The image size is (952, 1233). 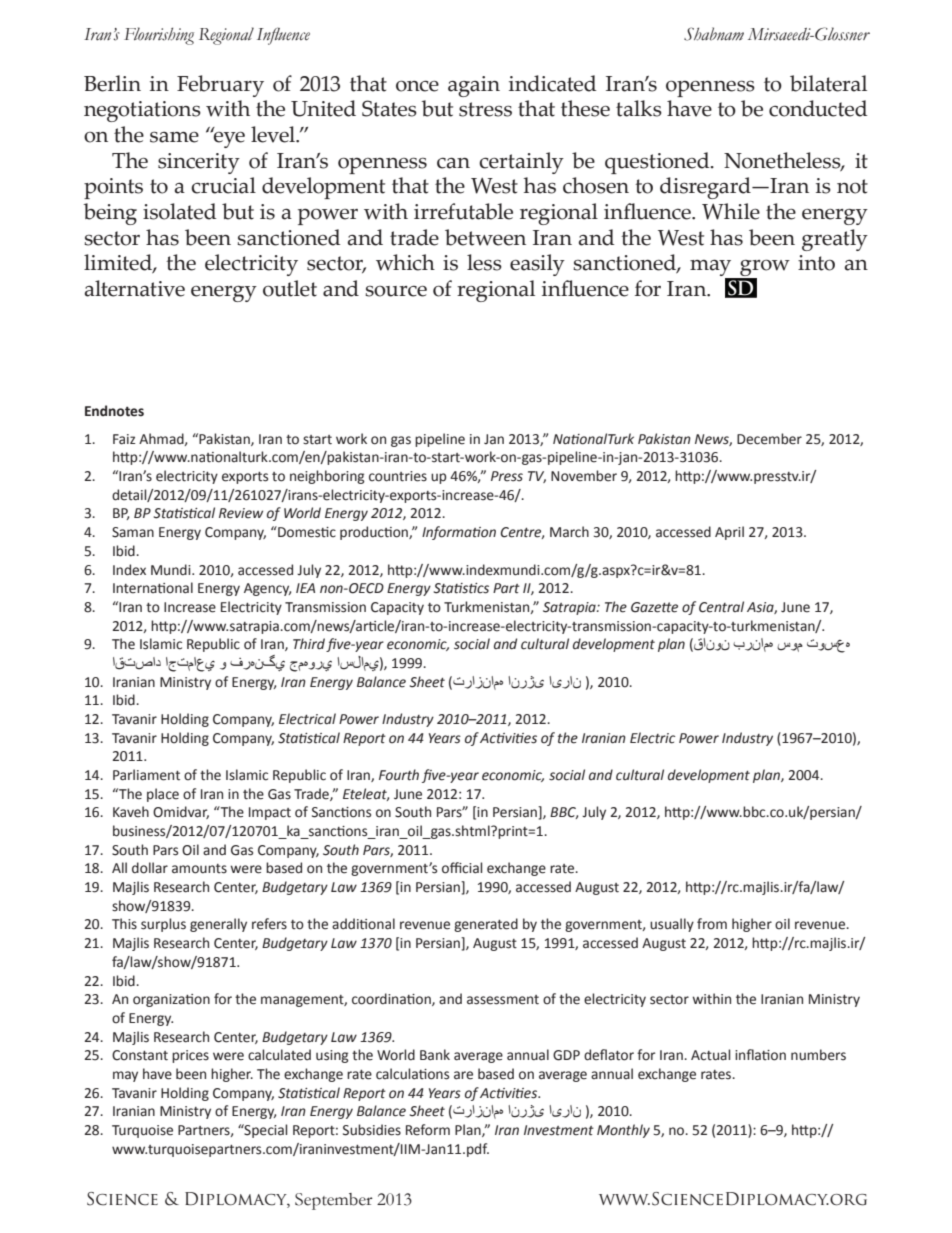 I want to click on International, so click(x=153, y=588).
